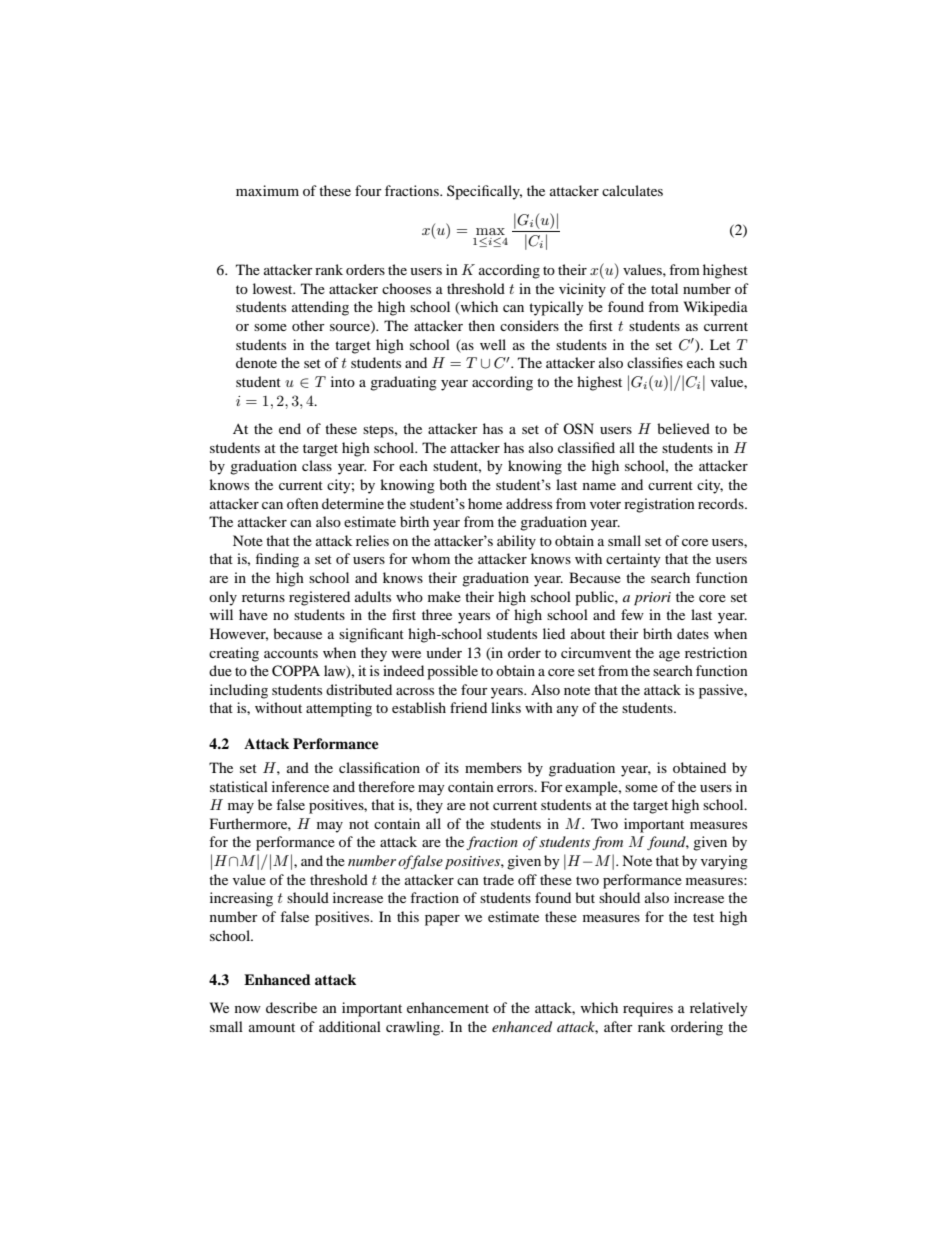 This screenshot has height=1233, width=952. I want to click on varying, so click(724, 862).
